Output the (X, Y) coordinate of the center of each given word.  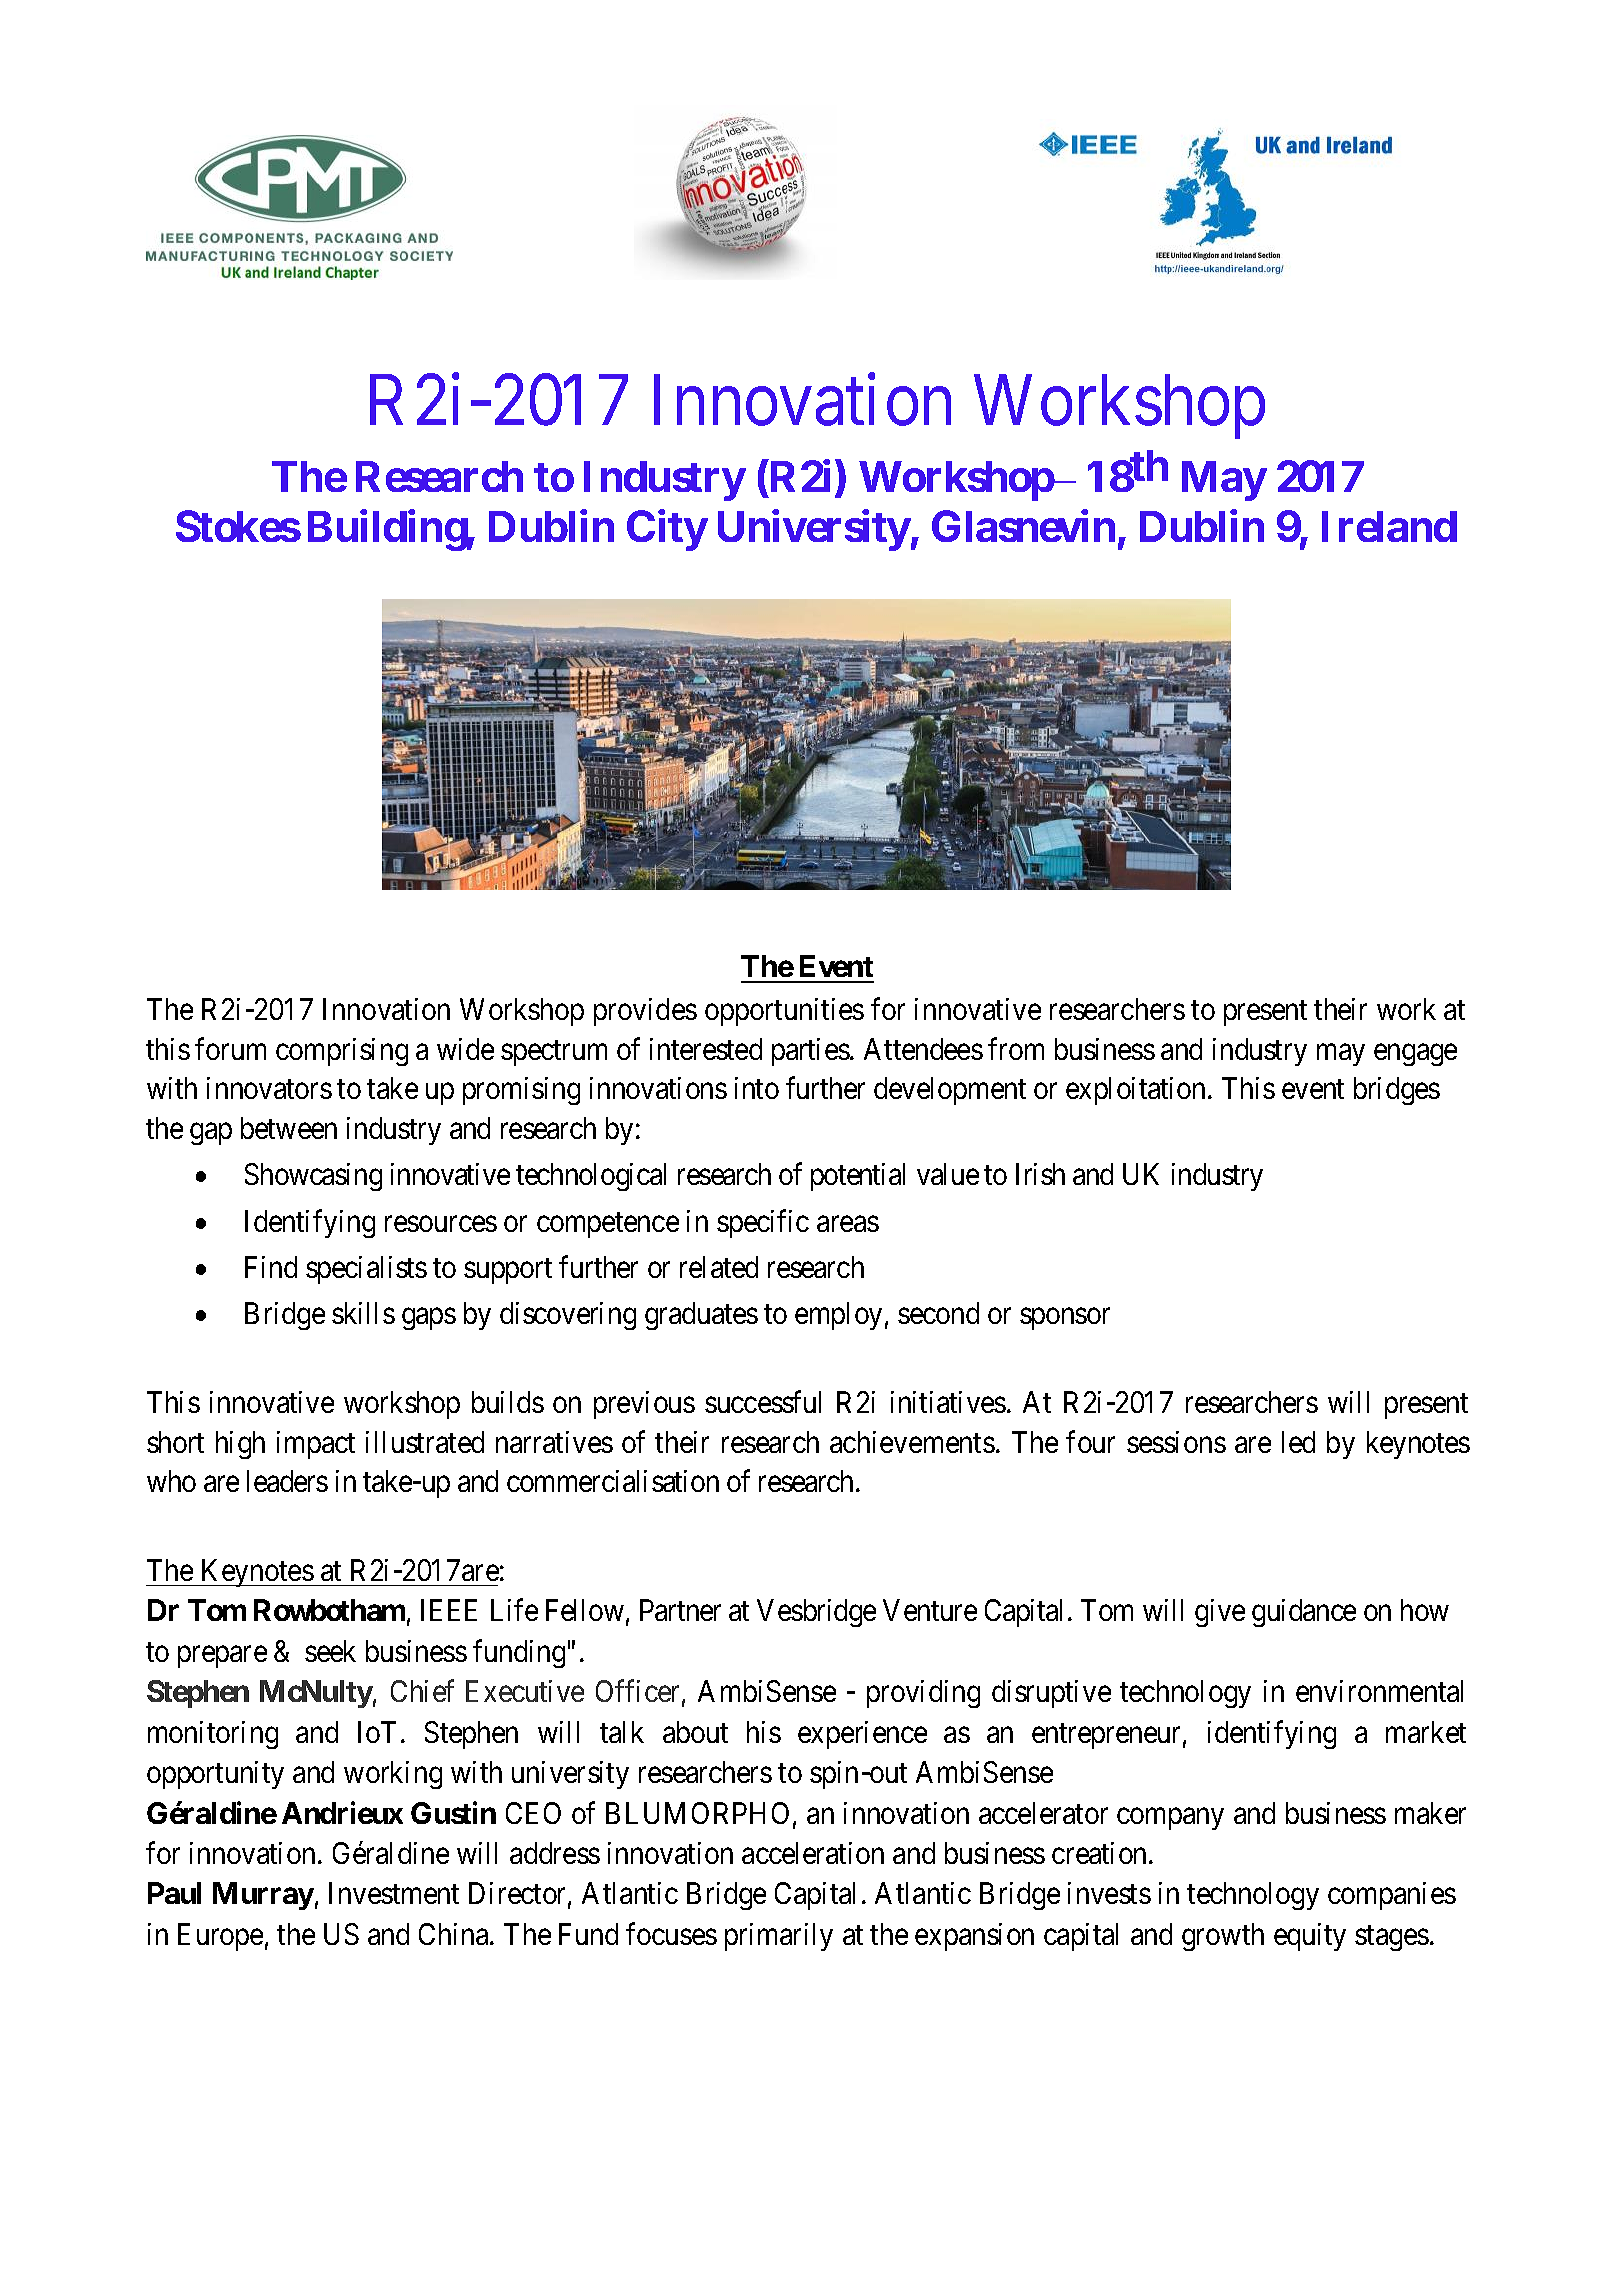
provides (645, 1012)
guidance (1304, 1613)
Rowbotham (329, 1610)
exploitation (1135, 1091)
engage (1415, 1055)
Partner (680, 1610)
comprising (342, 1052)
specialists (366, 1270)
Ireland (1389, 526)
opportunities (784, 1012)
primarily (779, 1937)
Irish (1040, 1174)
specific (763, 1223)
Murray (263, 1896)
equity (1310, 1937)
